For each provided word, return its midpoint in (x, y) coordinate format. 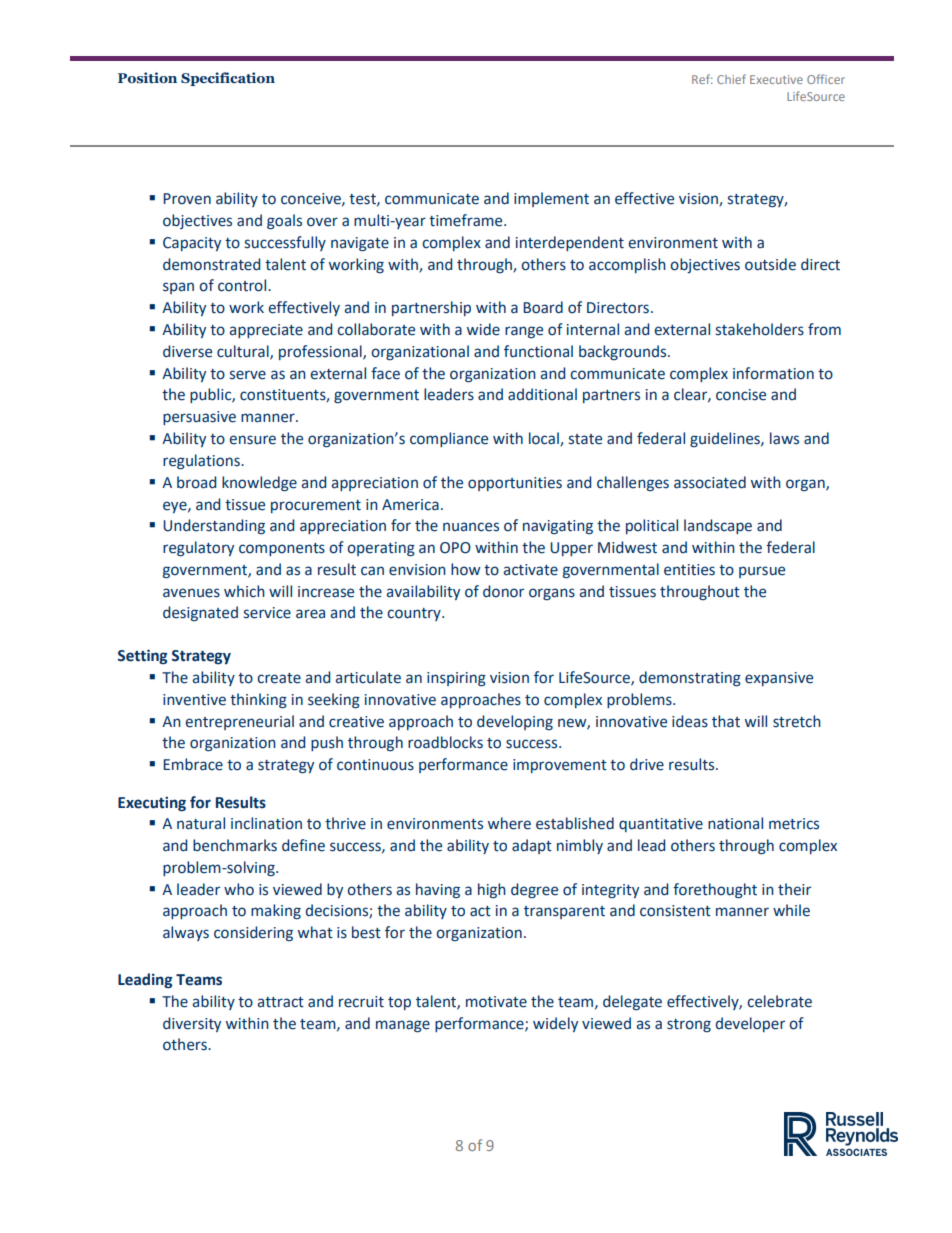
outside (770, 264)
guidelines (726, 439)
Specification (228, 79)
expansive (779, 679)
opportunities (515, 484)
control (243, 285)
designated (200, 613)
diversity (192, 1024)
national (735, 823)
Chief (731, 79)
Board (543, 307)
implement (551, 199)
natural (201, 823)
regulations (202, 462)
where (509, 823)
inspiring (456, 679)
